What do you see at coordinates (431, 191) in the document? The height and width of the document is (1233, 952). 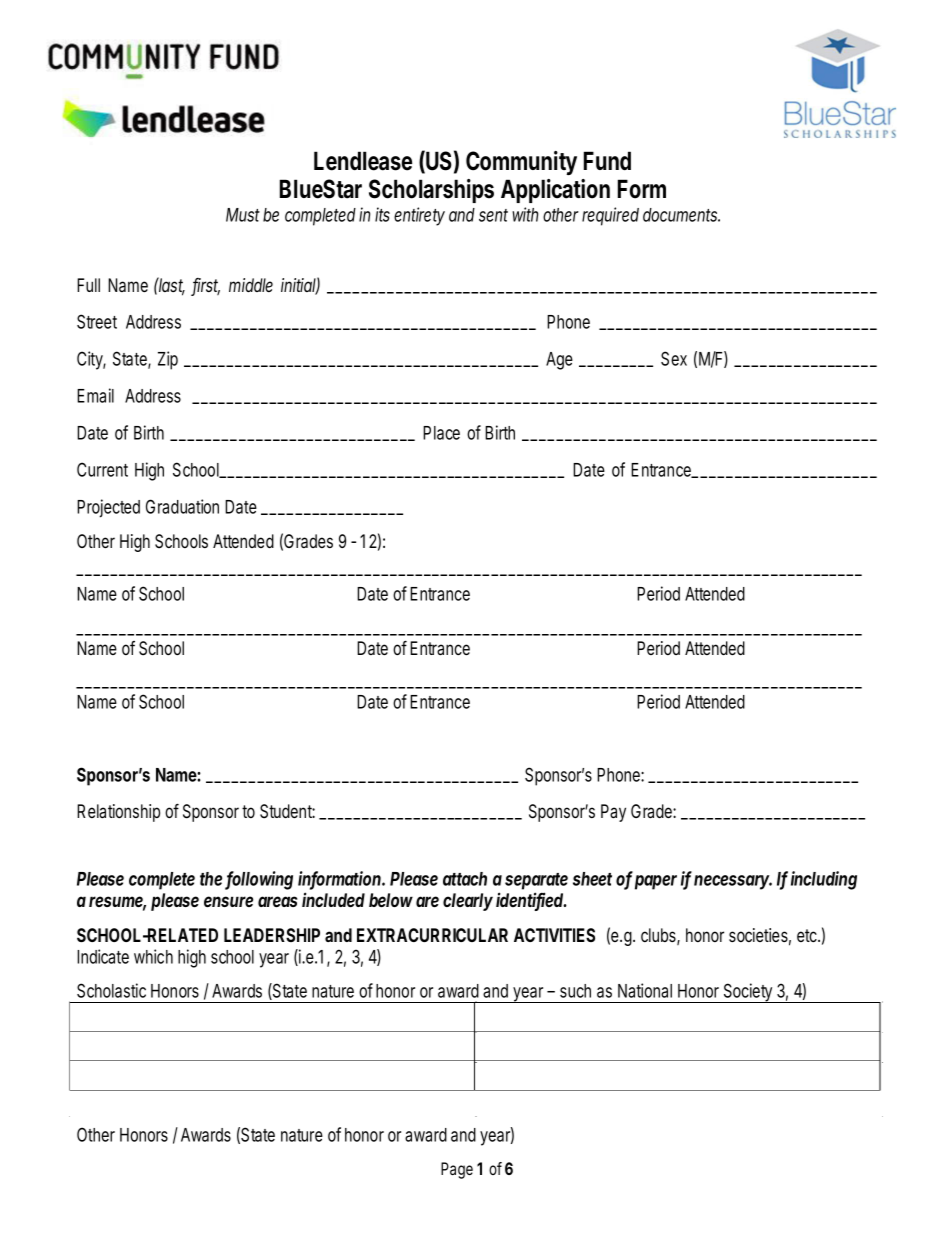 I see `Scholarships` at bounding box center [431, 191].
